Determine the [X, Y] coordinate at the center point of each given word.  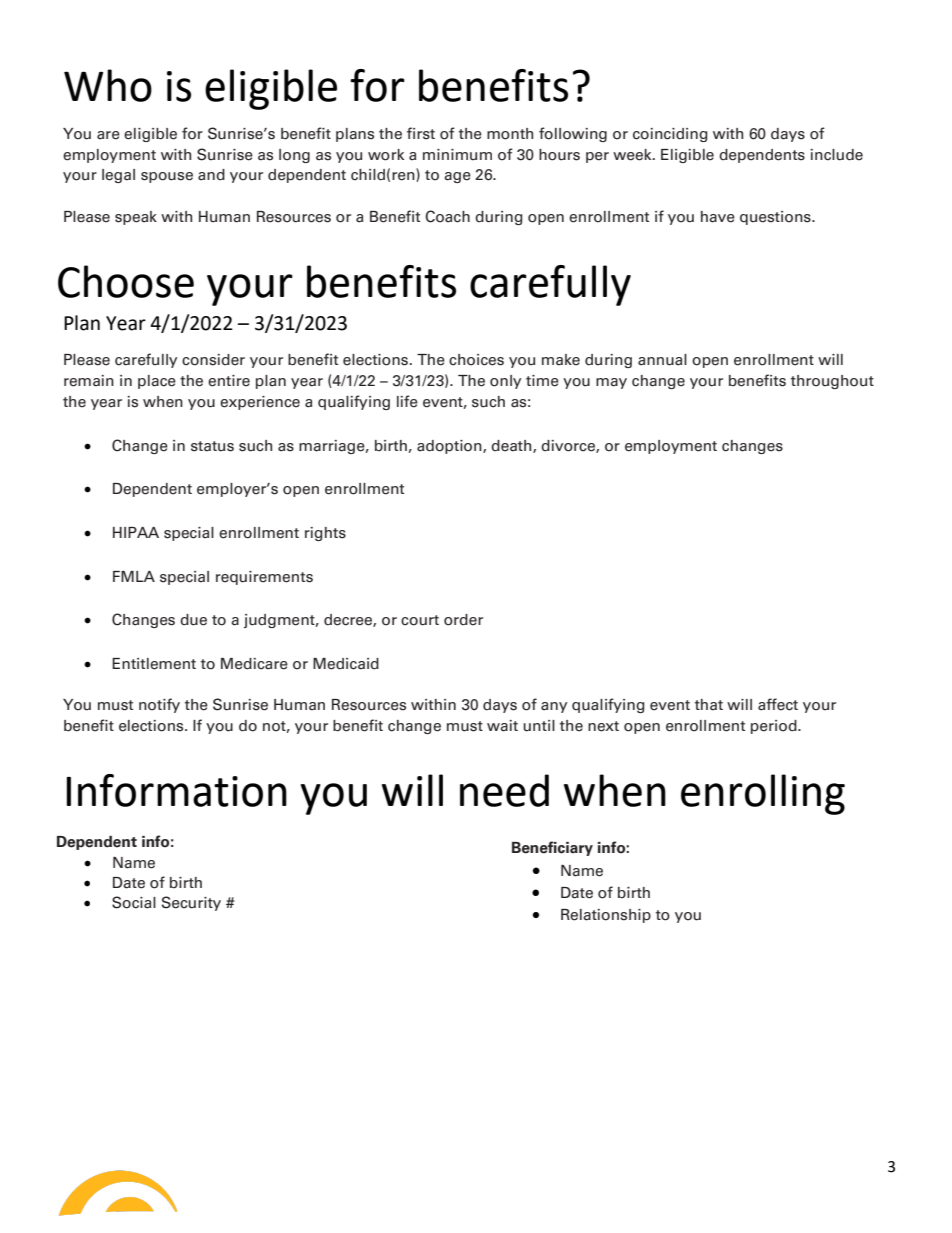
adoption [450, 447]
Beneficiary [552, 848]
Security [191, 903]
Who [108, 85]
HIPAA [136, 532]
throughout [832, 382]
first [421, 133]
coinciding [670, 135]
